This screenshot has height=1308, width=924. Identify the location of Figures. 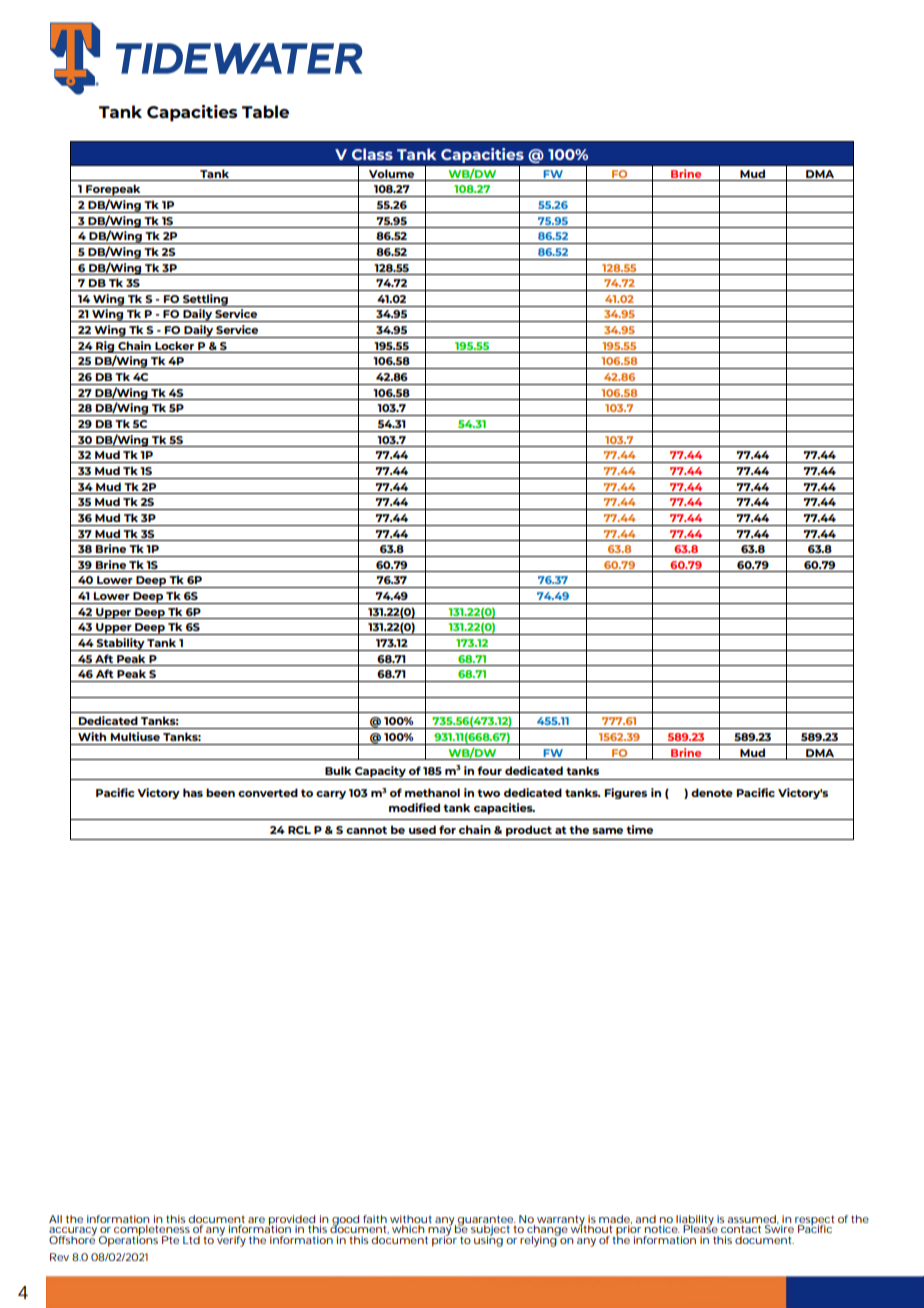
(625, 793).
